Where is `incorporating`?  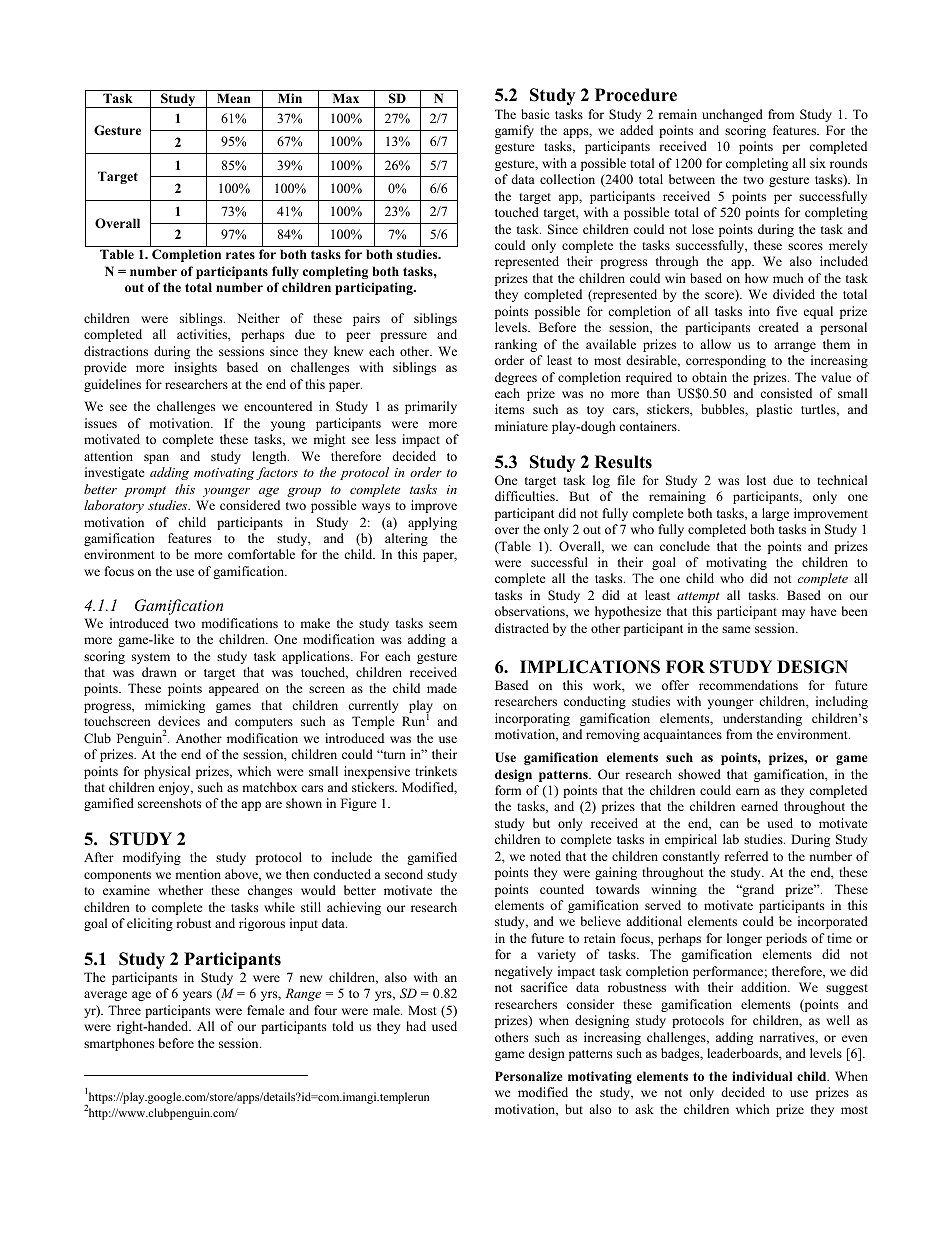
incorporating is located at coordinates (532, 719).
